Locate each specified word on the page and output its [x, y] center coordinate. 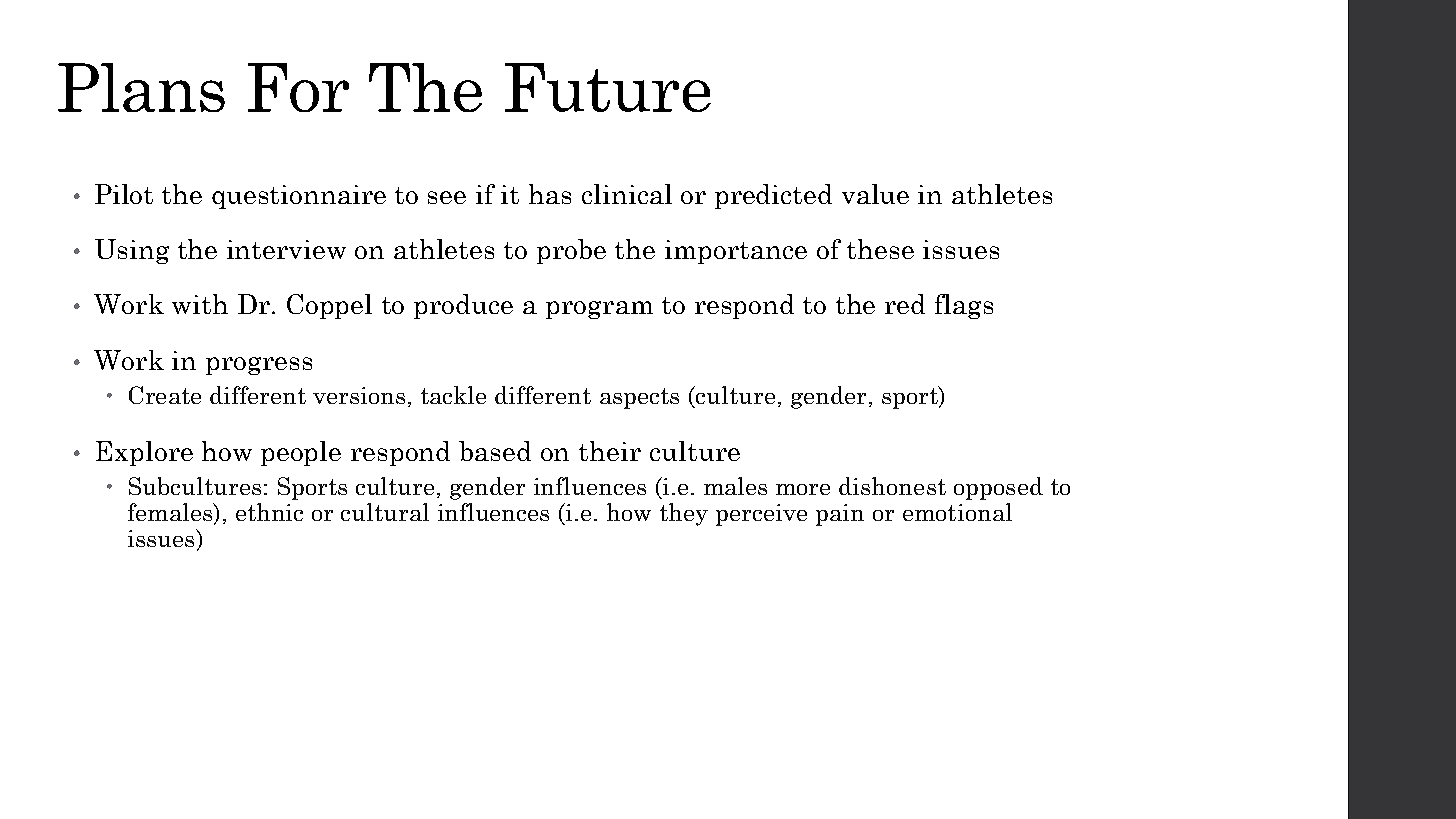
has [550, 194]
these [880, 249]
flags [964, 306]
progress [259, 366]
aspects [639, 398]
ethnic [269, 512]
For [298, 87]
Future [608, 87]
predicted [773, 196]
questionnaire [299, 197]
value [875, 194]
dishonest [892, 486]
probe [571, 251]
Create [165, 395]
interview [286, 249]
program [599, 310]
